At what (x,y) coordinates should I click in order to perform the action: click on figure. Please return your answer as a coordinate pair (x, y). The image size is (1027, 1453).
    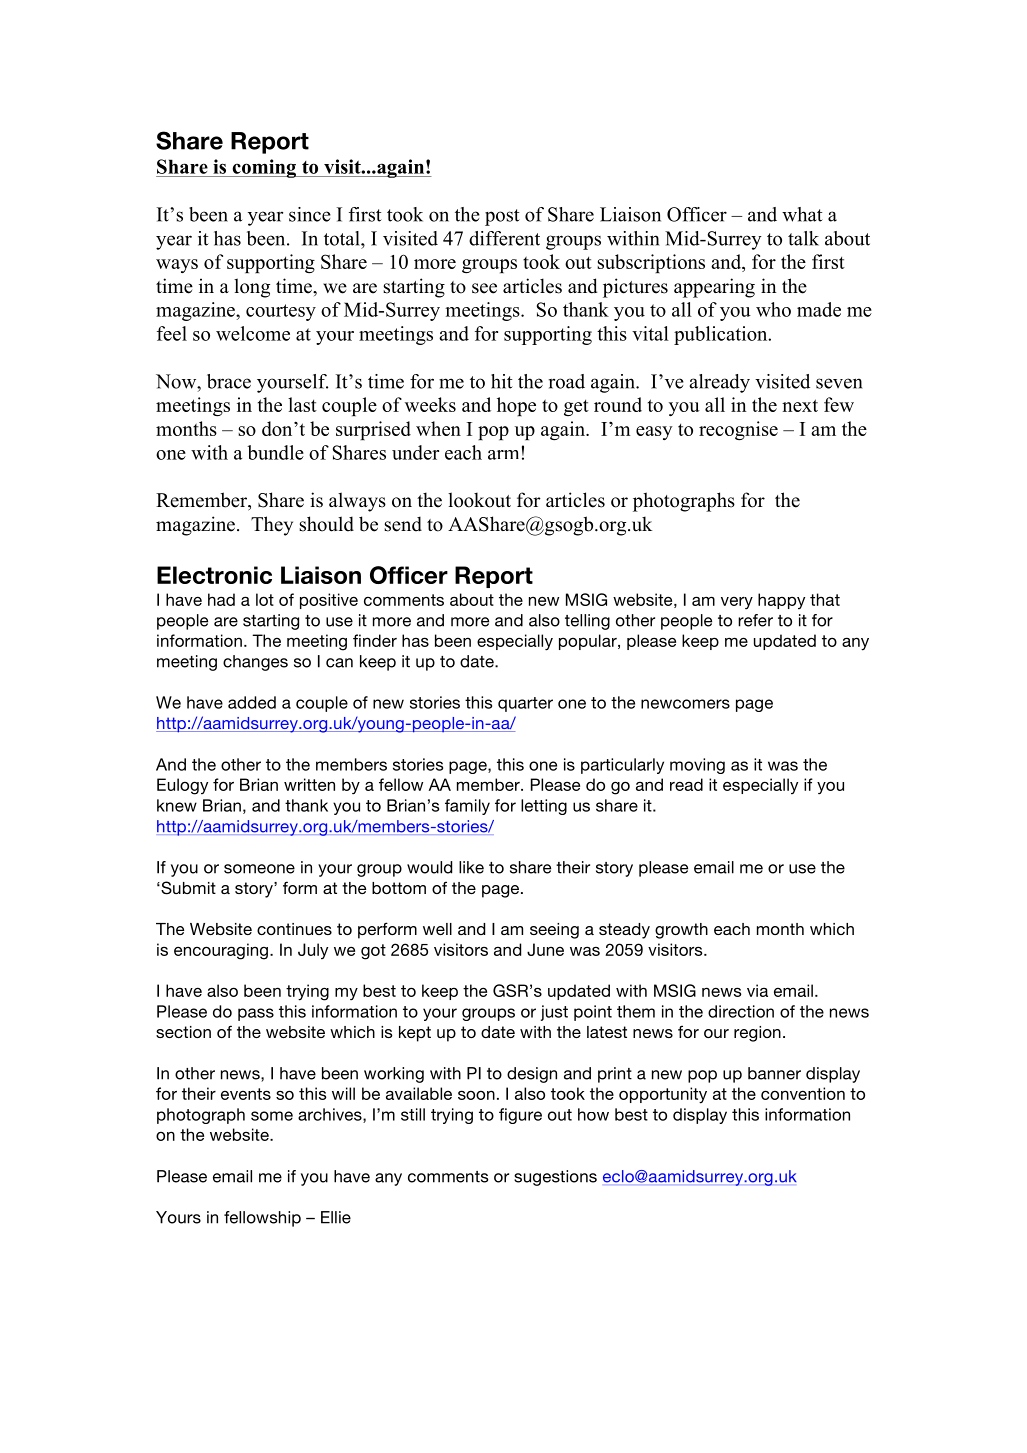
    Looking at the image, I should click on (520, 1116).
